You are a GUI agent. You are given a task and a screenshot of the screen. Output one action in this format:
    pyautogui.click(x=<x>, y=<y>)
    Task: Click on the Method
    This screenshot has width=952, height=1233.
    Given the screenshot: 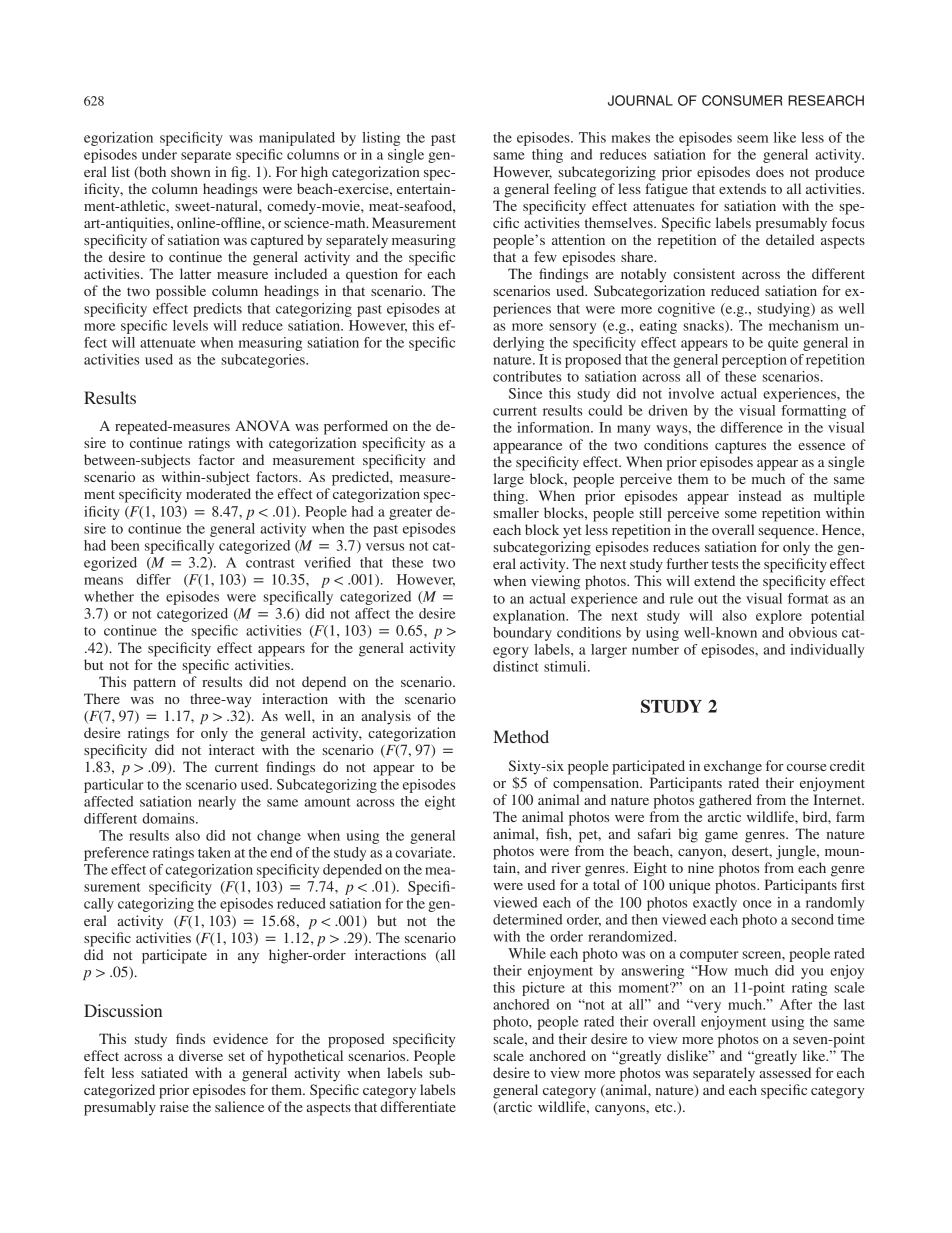 What is the action you would take?
    pyautogui.click(x=521, y=736)
